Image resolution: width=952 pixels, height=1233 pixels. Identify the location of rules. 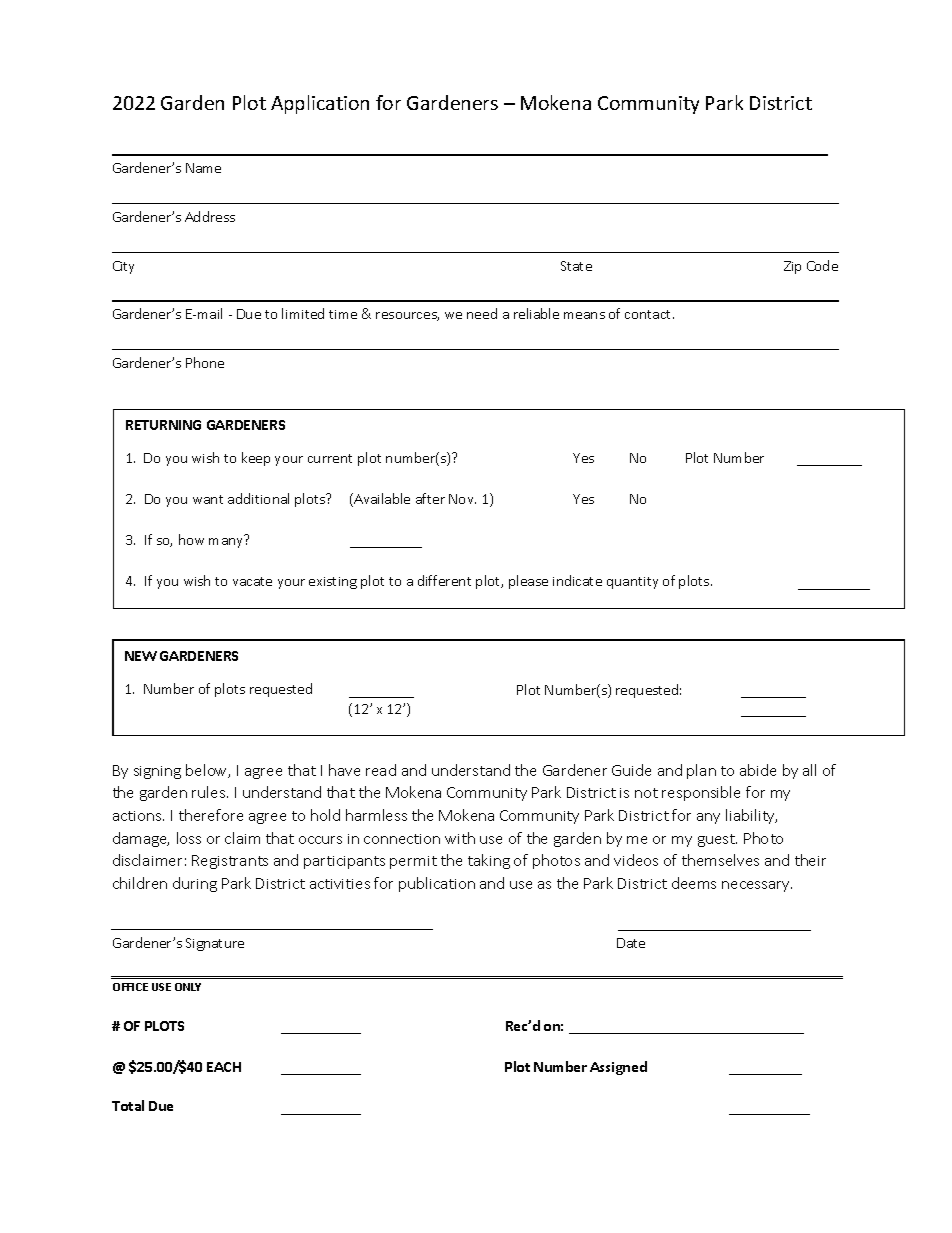
(210, 792).
